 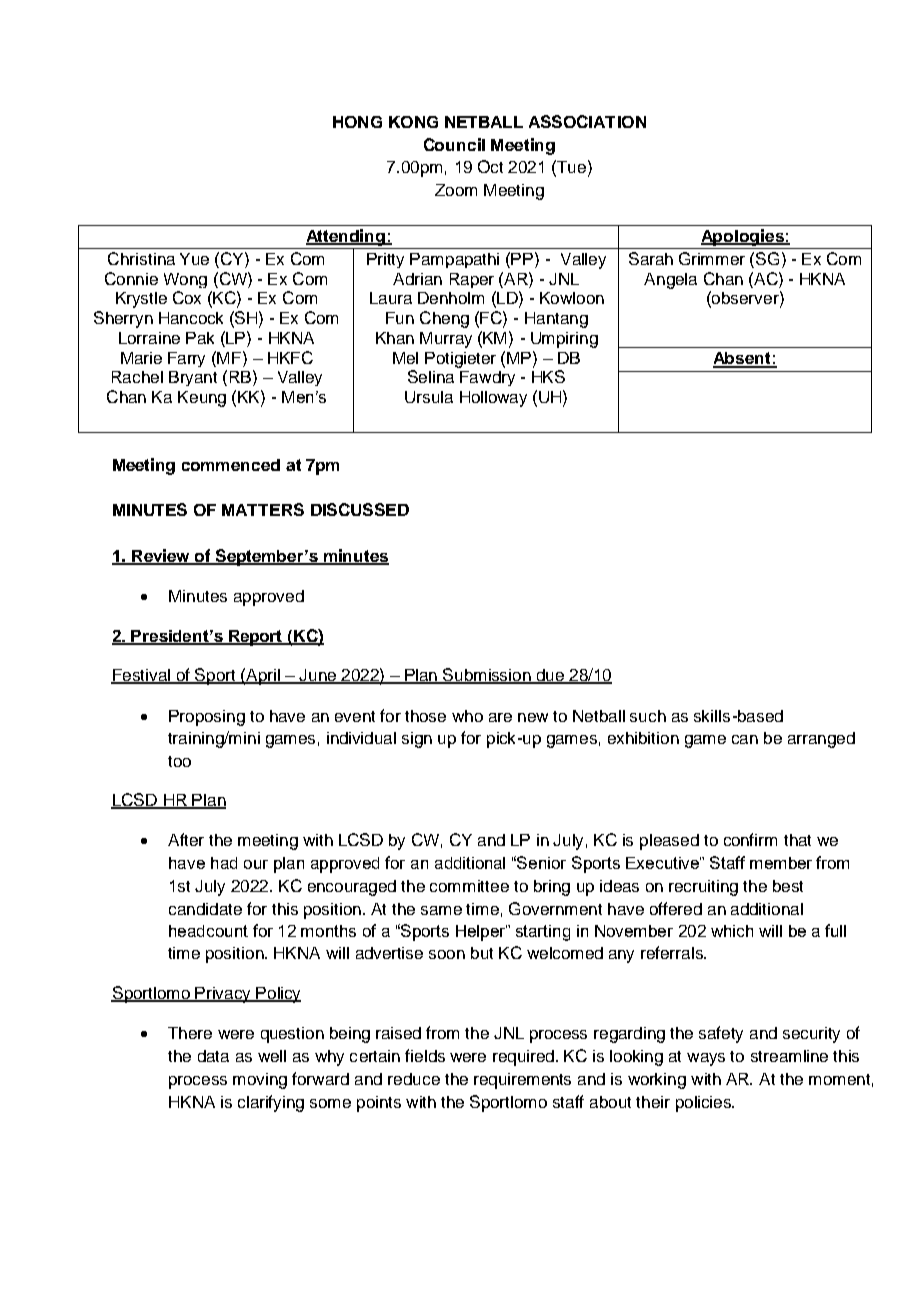 What do you see at coordinates (213, 1056) in the document?
I see `data` at bounding box center [213, 1056].
